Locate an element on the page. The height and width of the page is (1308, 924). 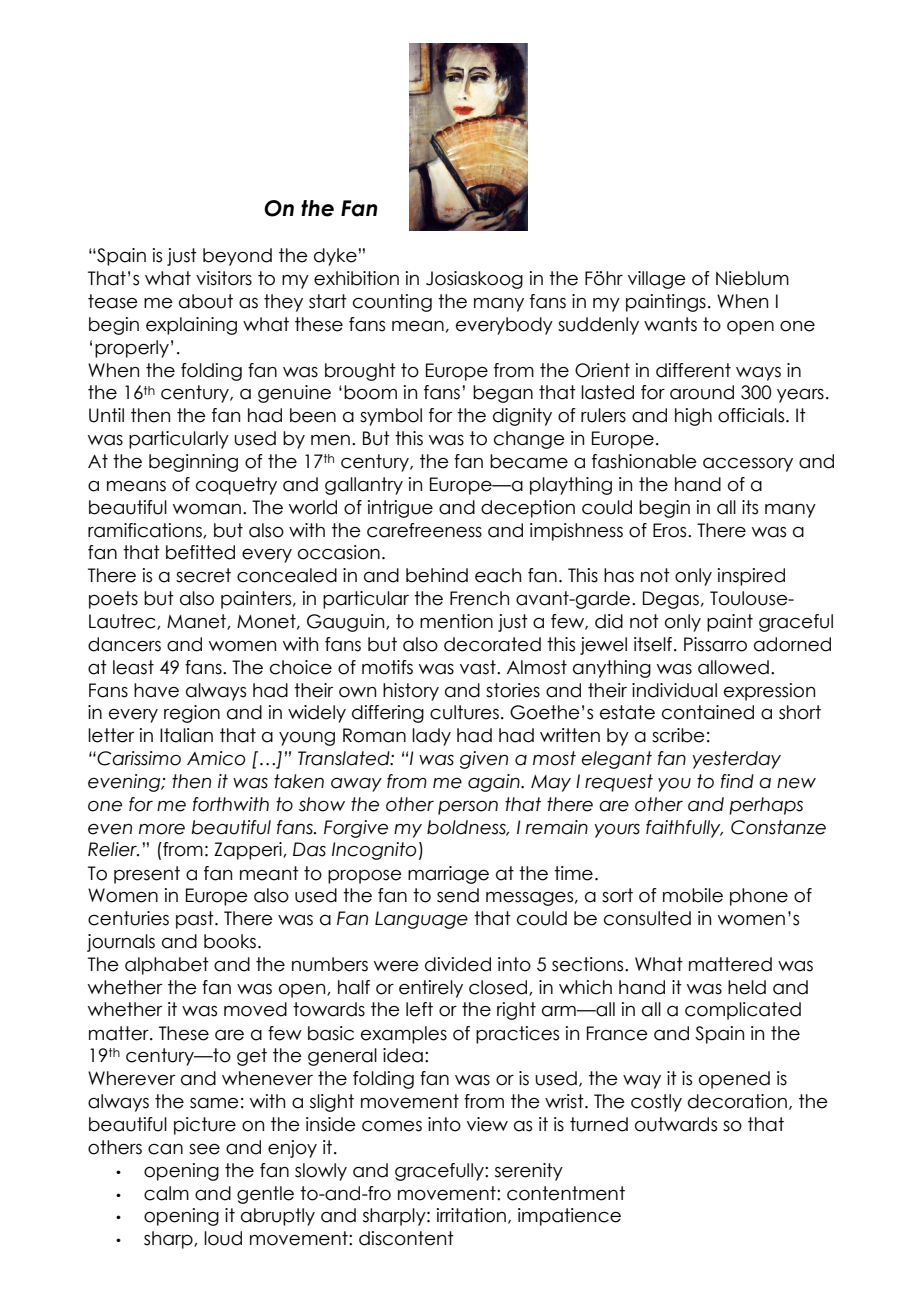
irritation is located at coordinates (471, 1215).
